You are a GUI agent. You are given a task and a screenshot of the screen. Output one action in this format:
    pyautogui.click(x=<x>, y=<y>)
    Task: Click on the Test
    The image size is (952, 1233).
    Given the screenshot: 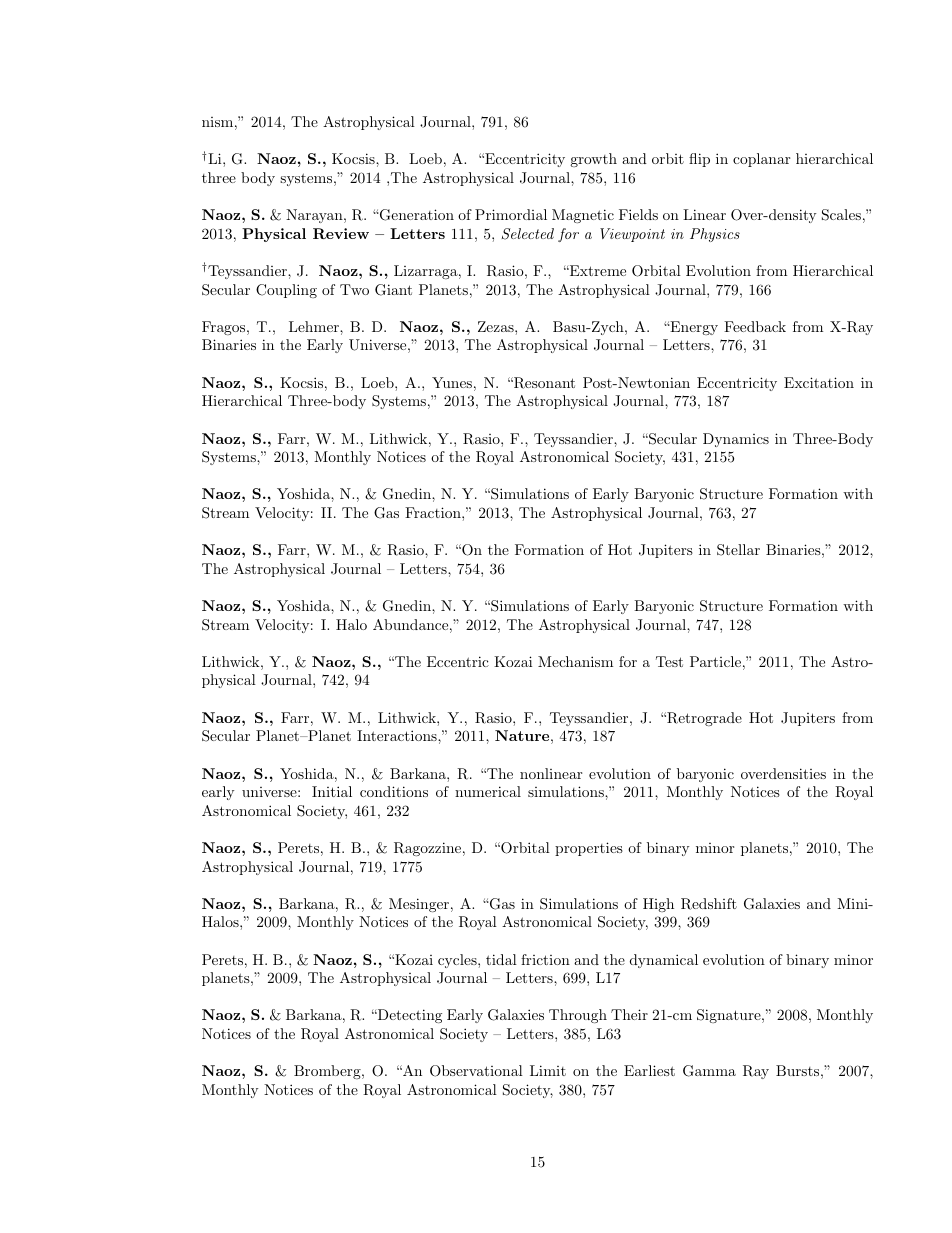 What is the action you would take?
    pyautogui.click(x=669, y=661)
